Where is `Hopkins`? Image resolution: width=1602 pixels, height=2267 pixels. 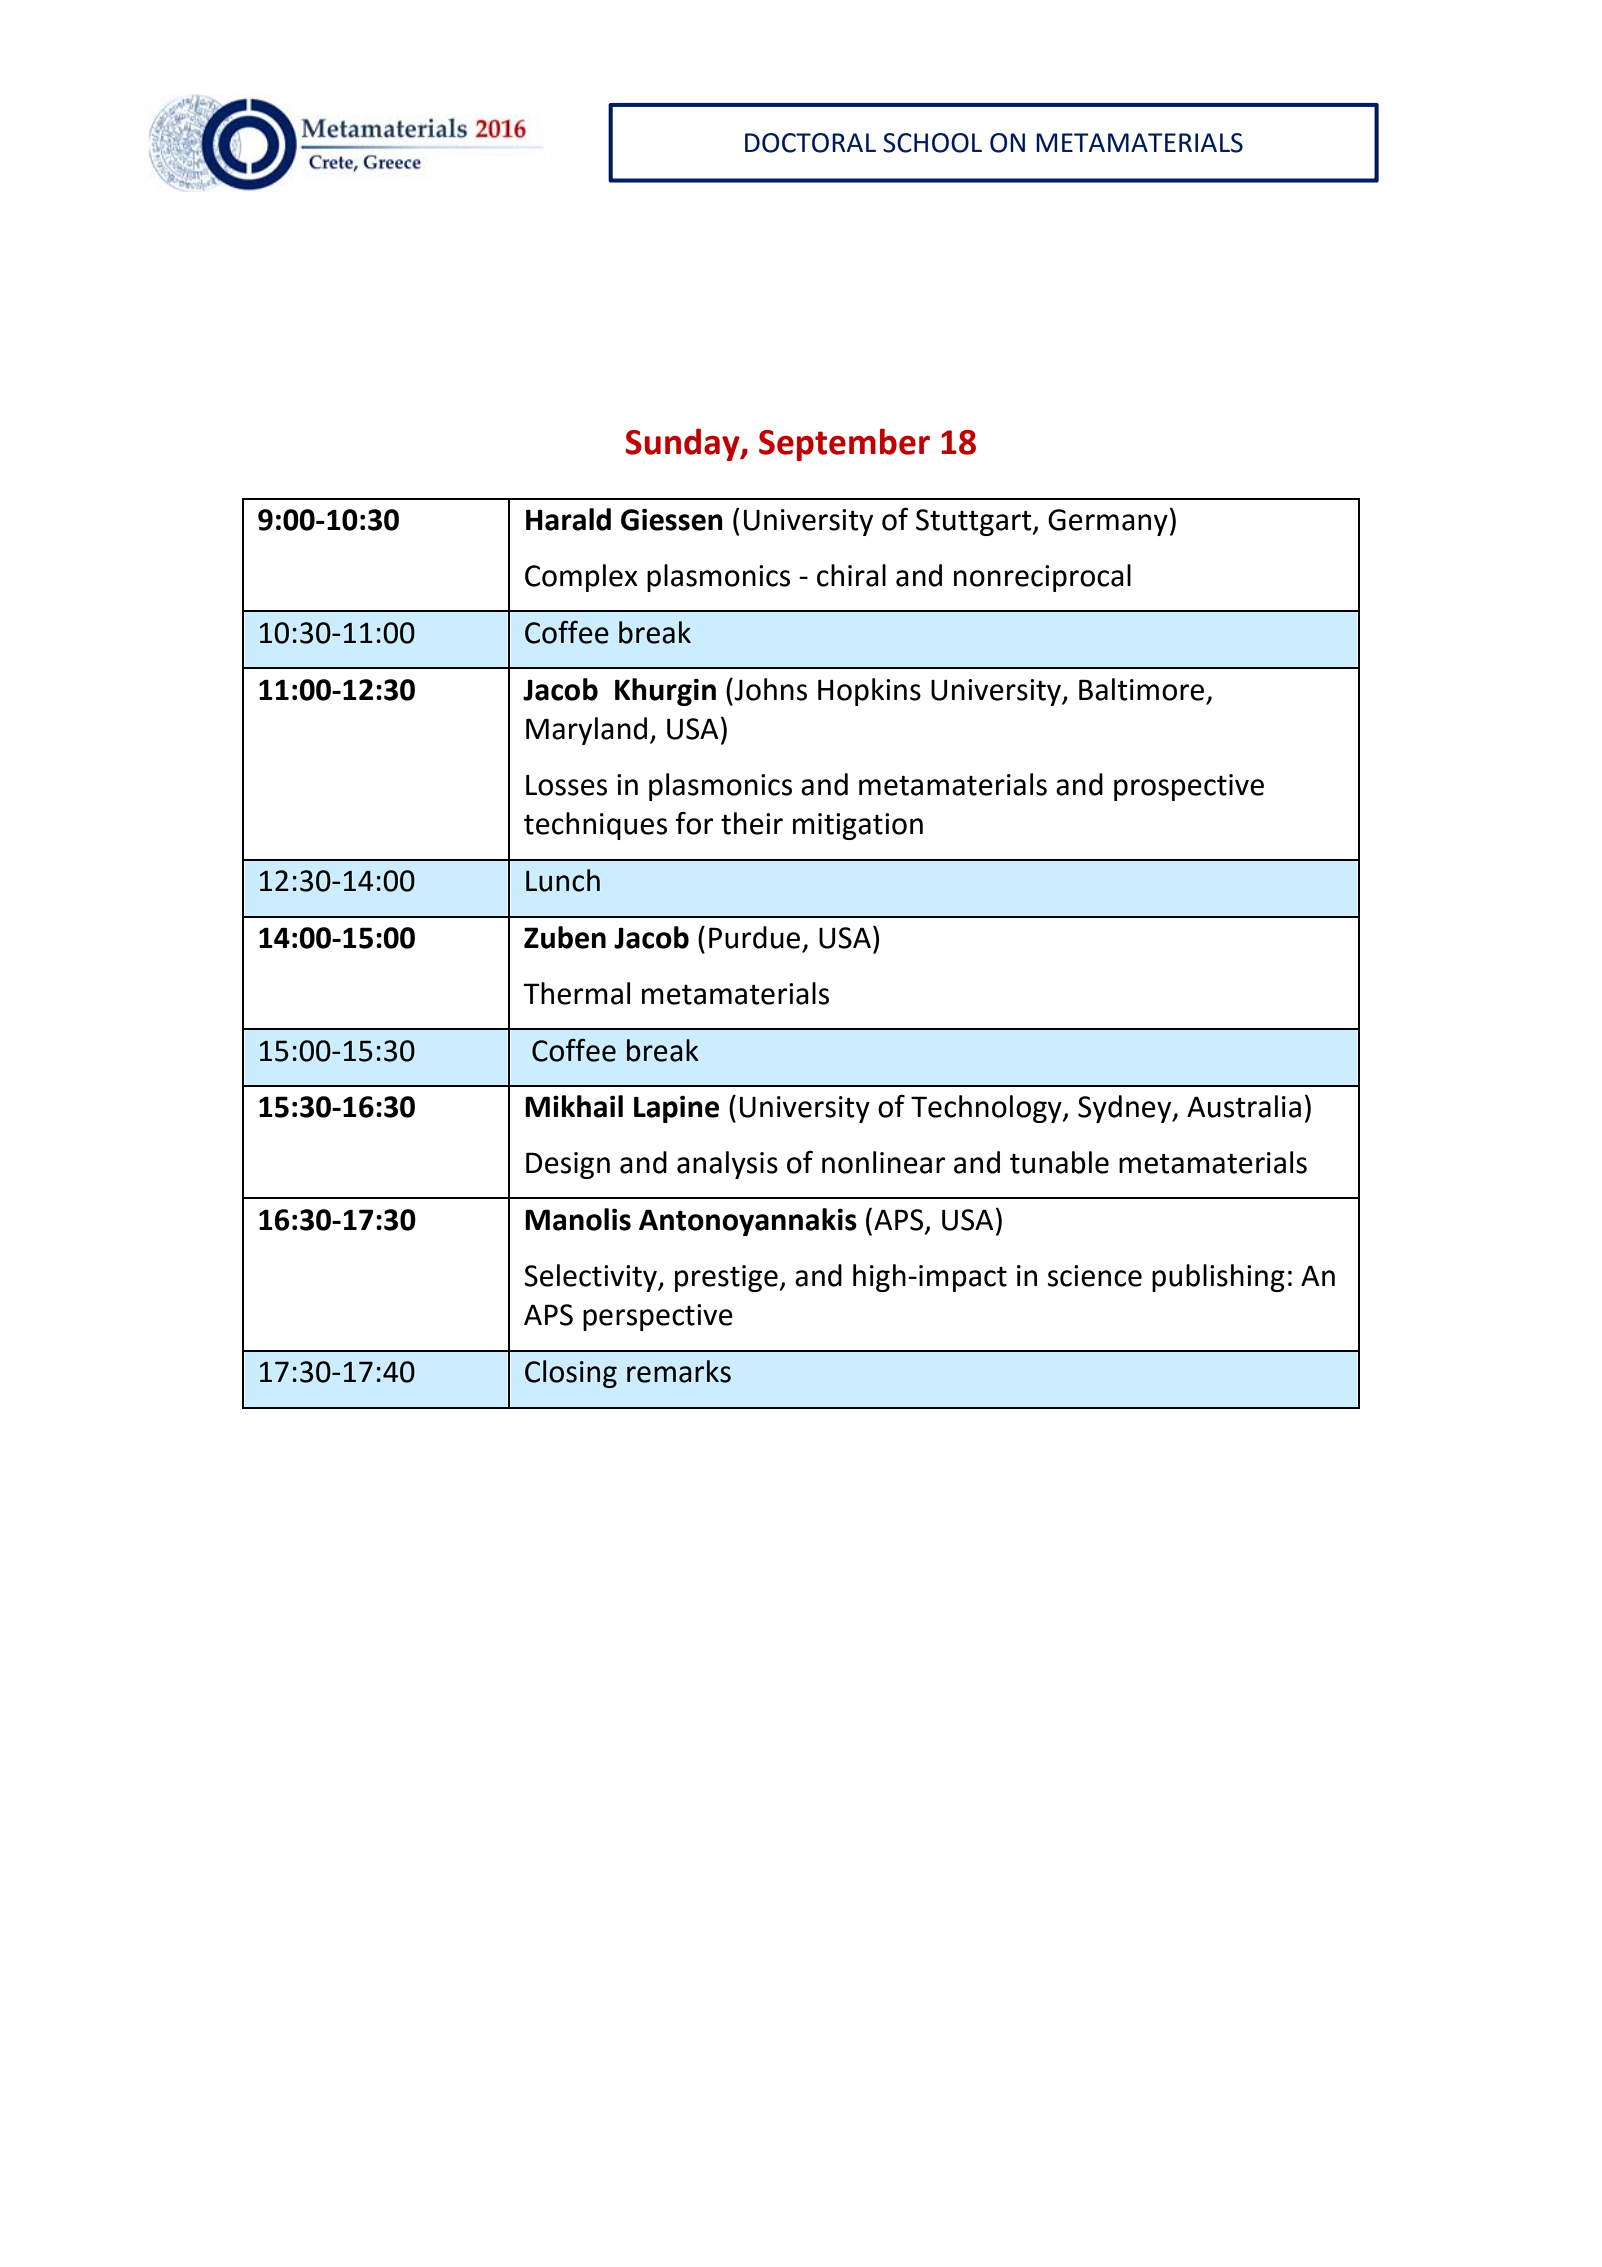 Hopkins is located at coordinates (869, 692).
